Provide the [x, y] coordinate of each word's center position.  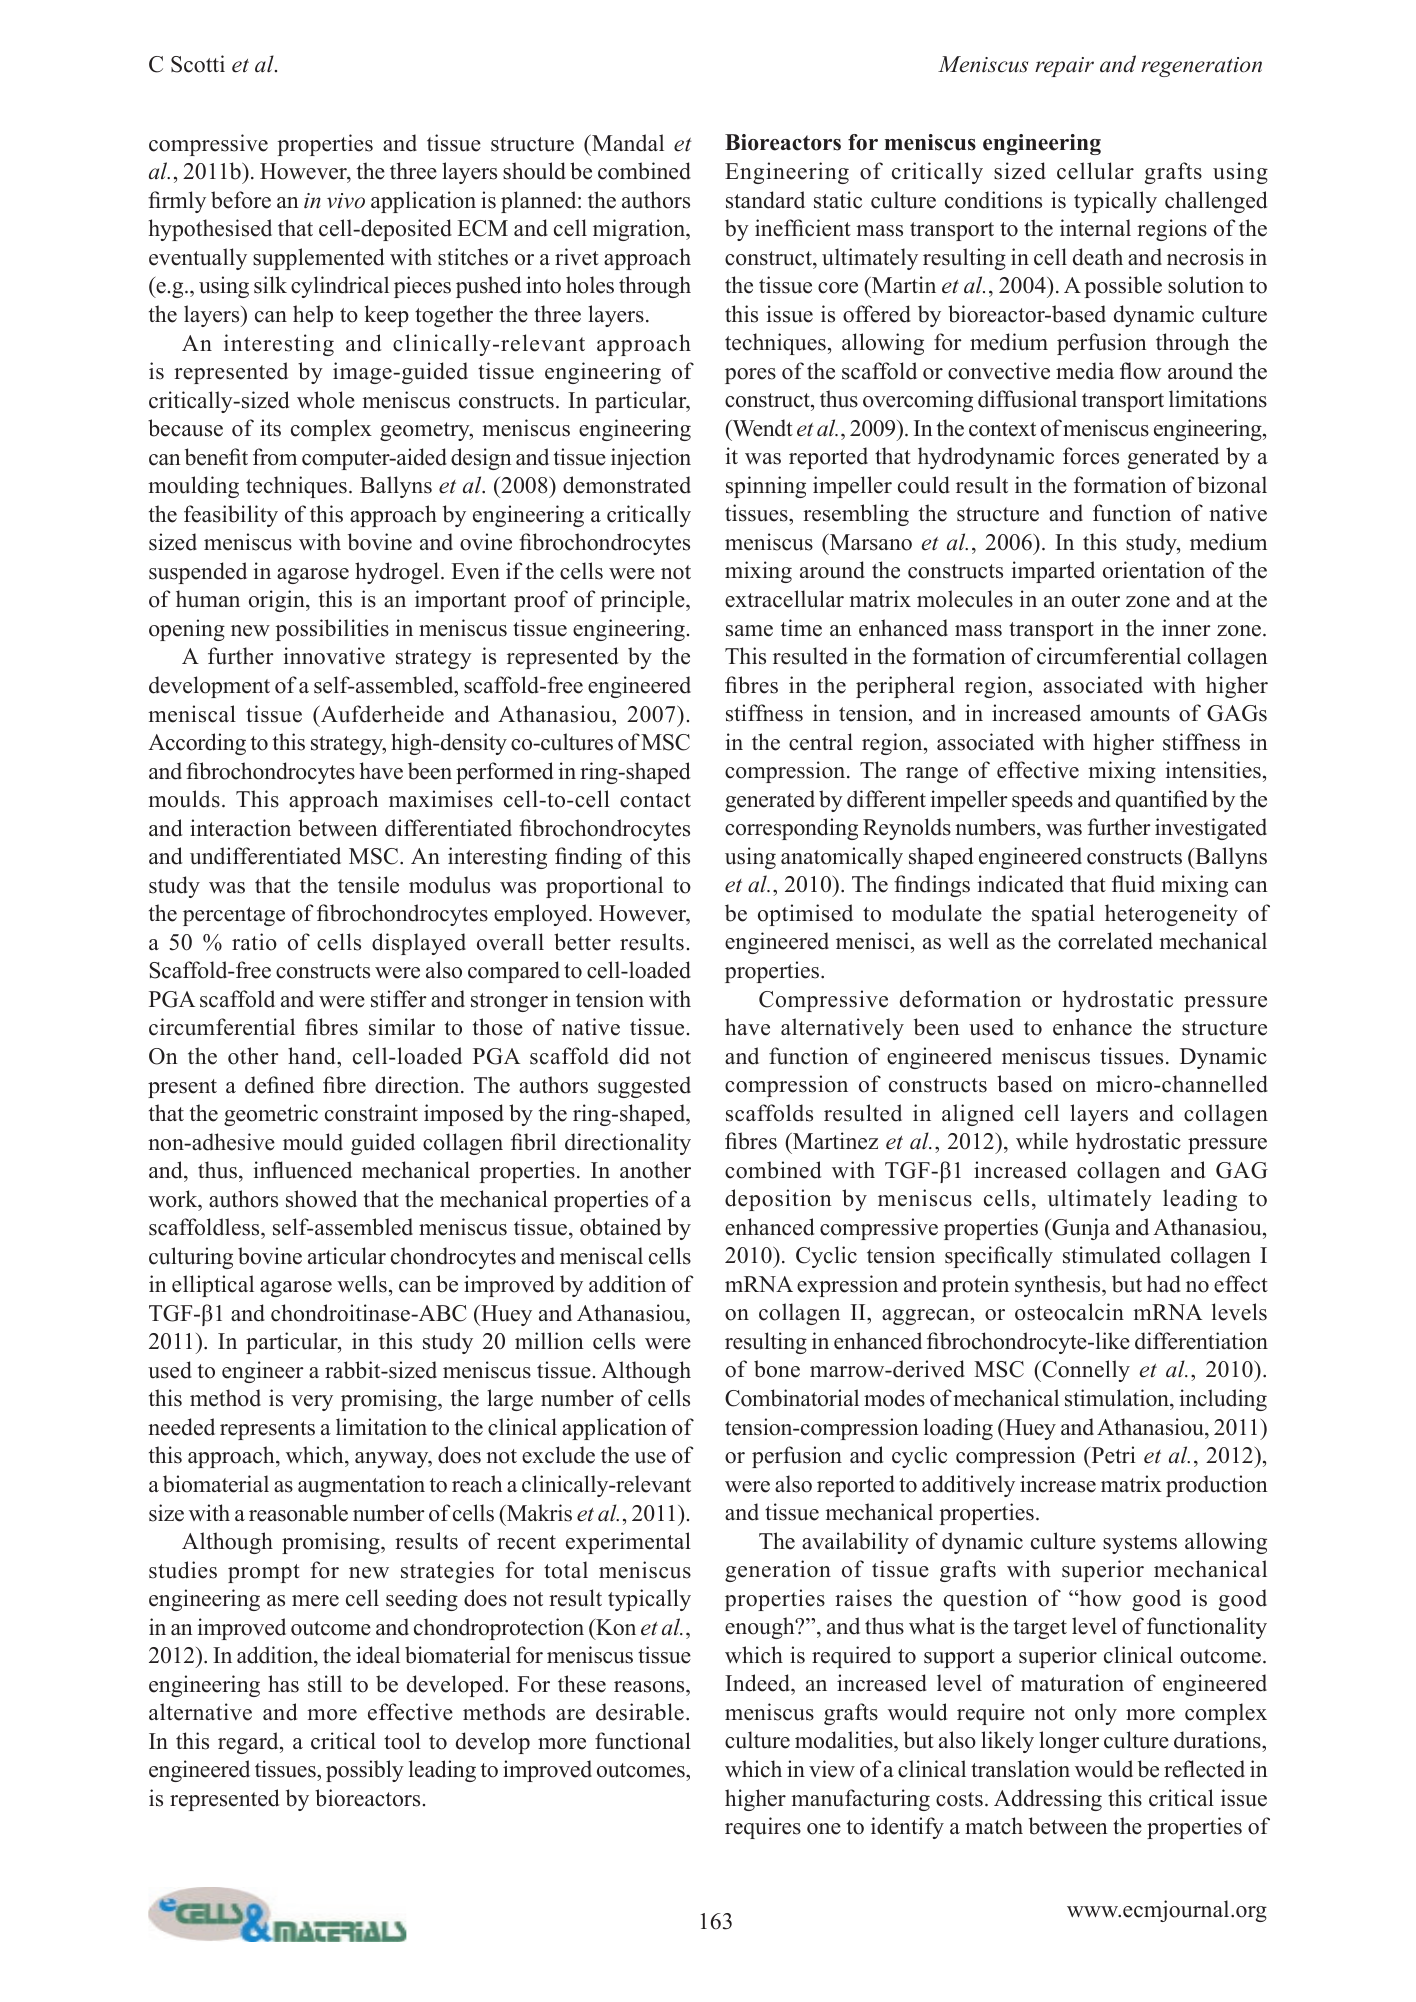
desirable [640, 1712]
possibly [365, 1771]
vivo [346, 201]
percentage [234, 916]
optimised [805, 915]
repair [1064, 67]
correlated [1105, 941]
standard [765, 200]
